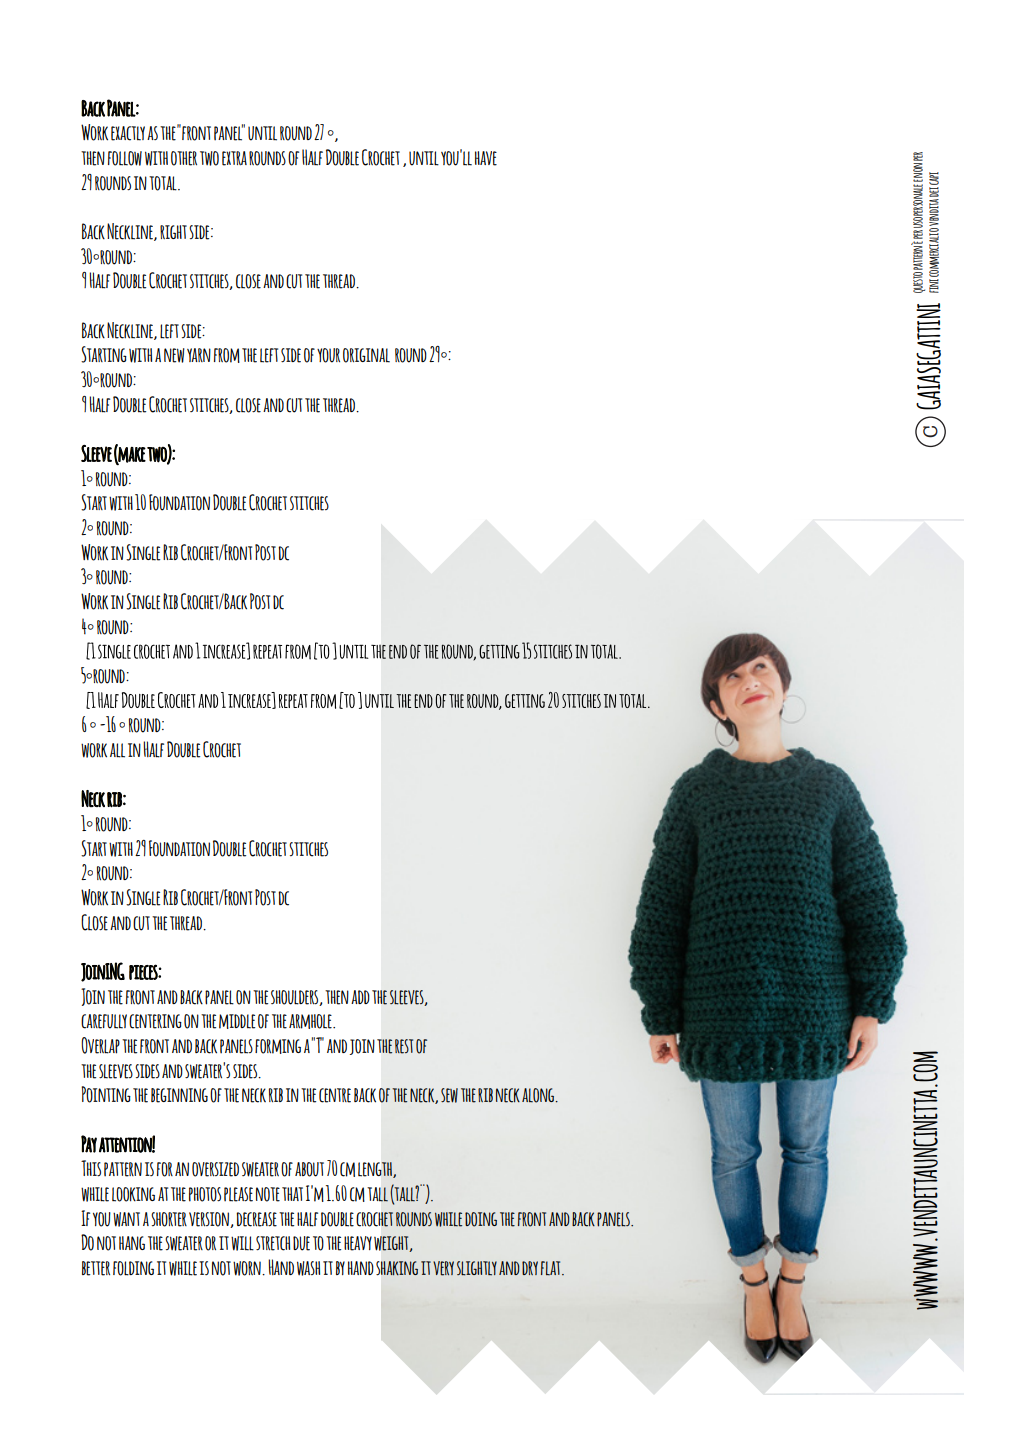 Image resolution: width=1019 pixels, height=1442 pixels. Describe the element at coordinates (360, 997) in the screenshot. I see `add` at that location.
